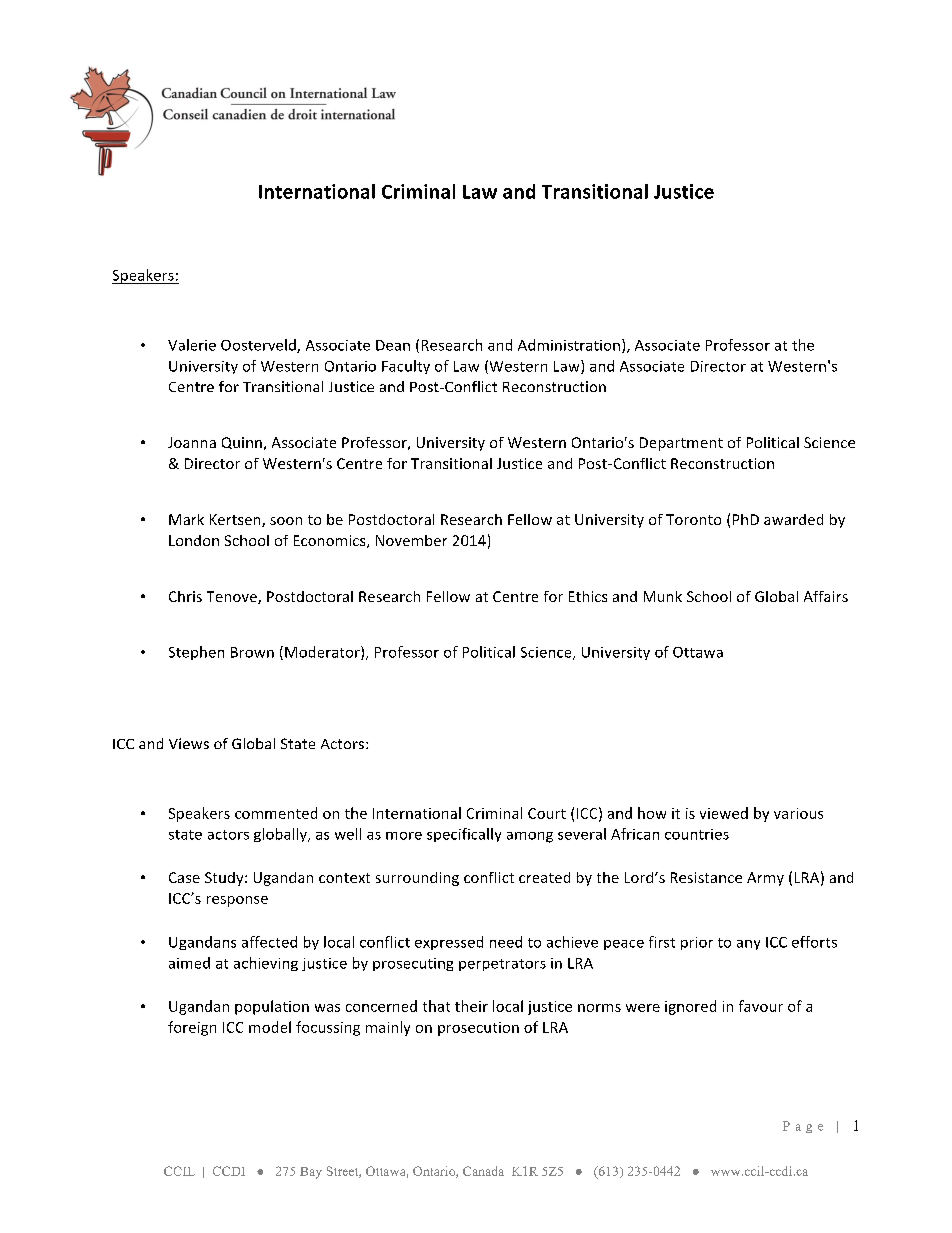 The height and width of the document is (1233, 952). What do you see at coordinates (502, 965) in the document?
I see `perpetrators` at bounding box center [502, 965].
